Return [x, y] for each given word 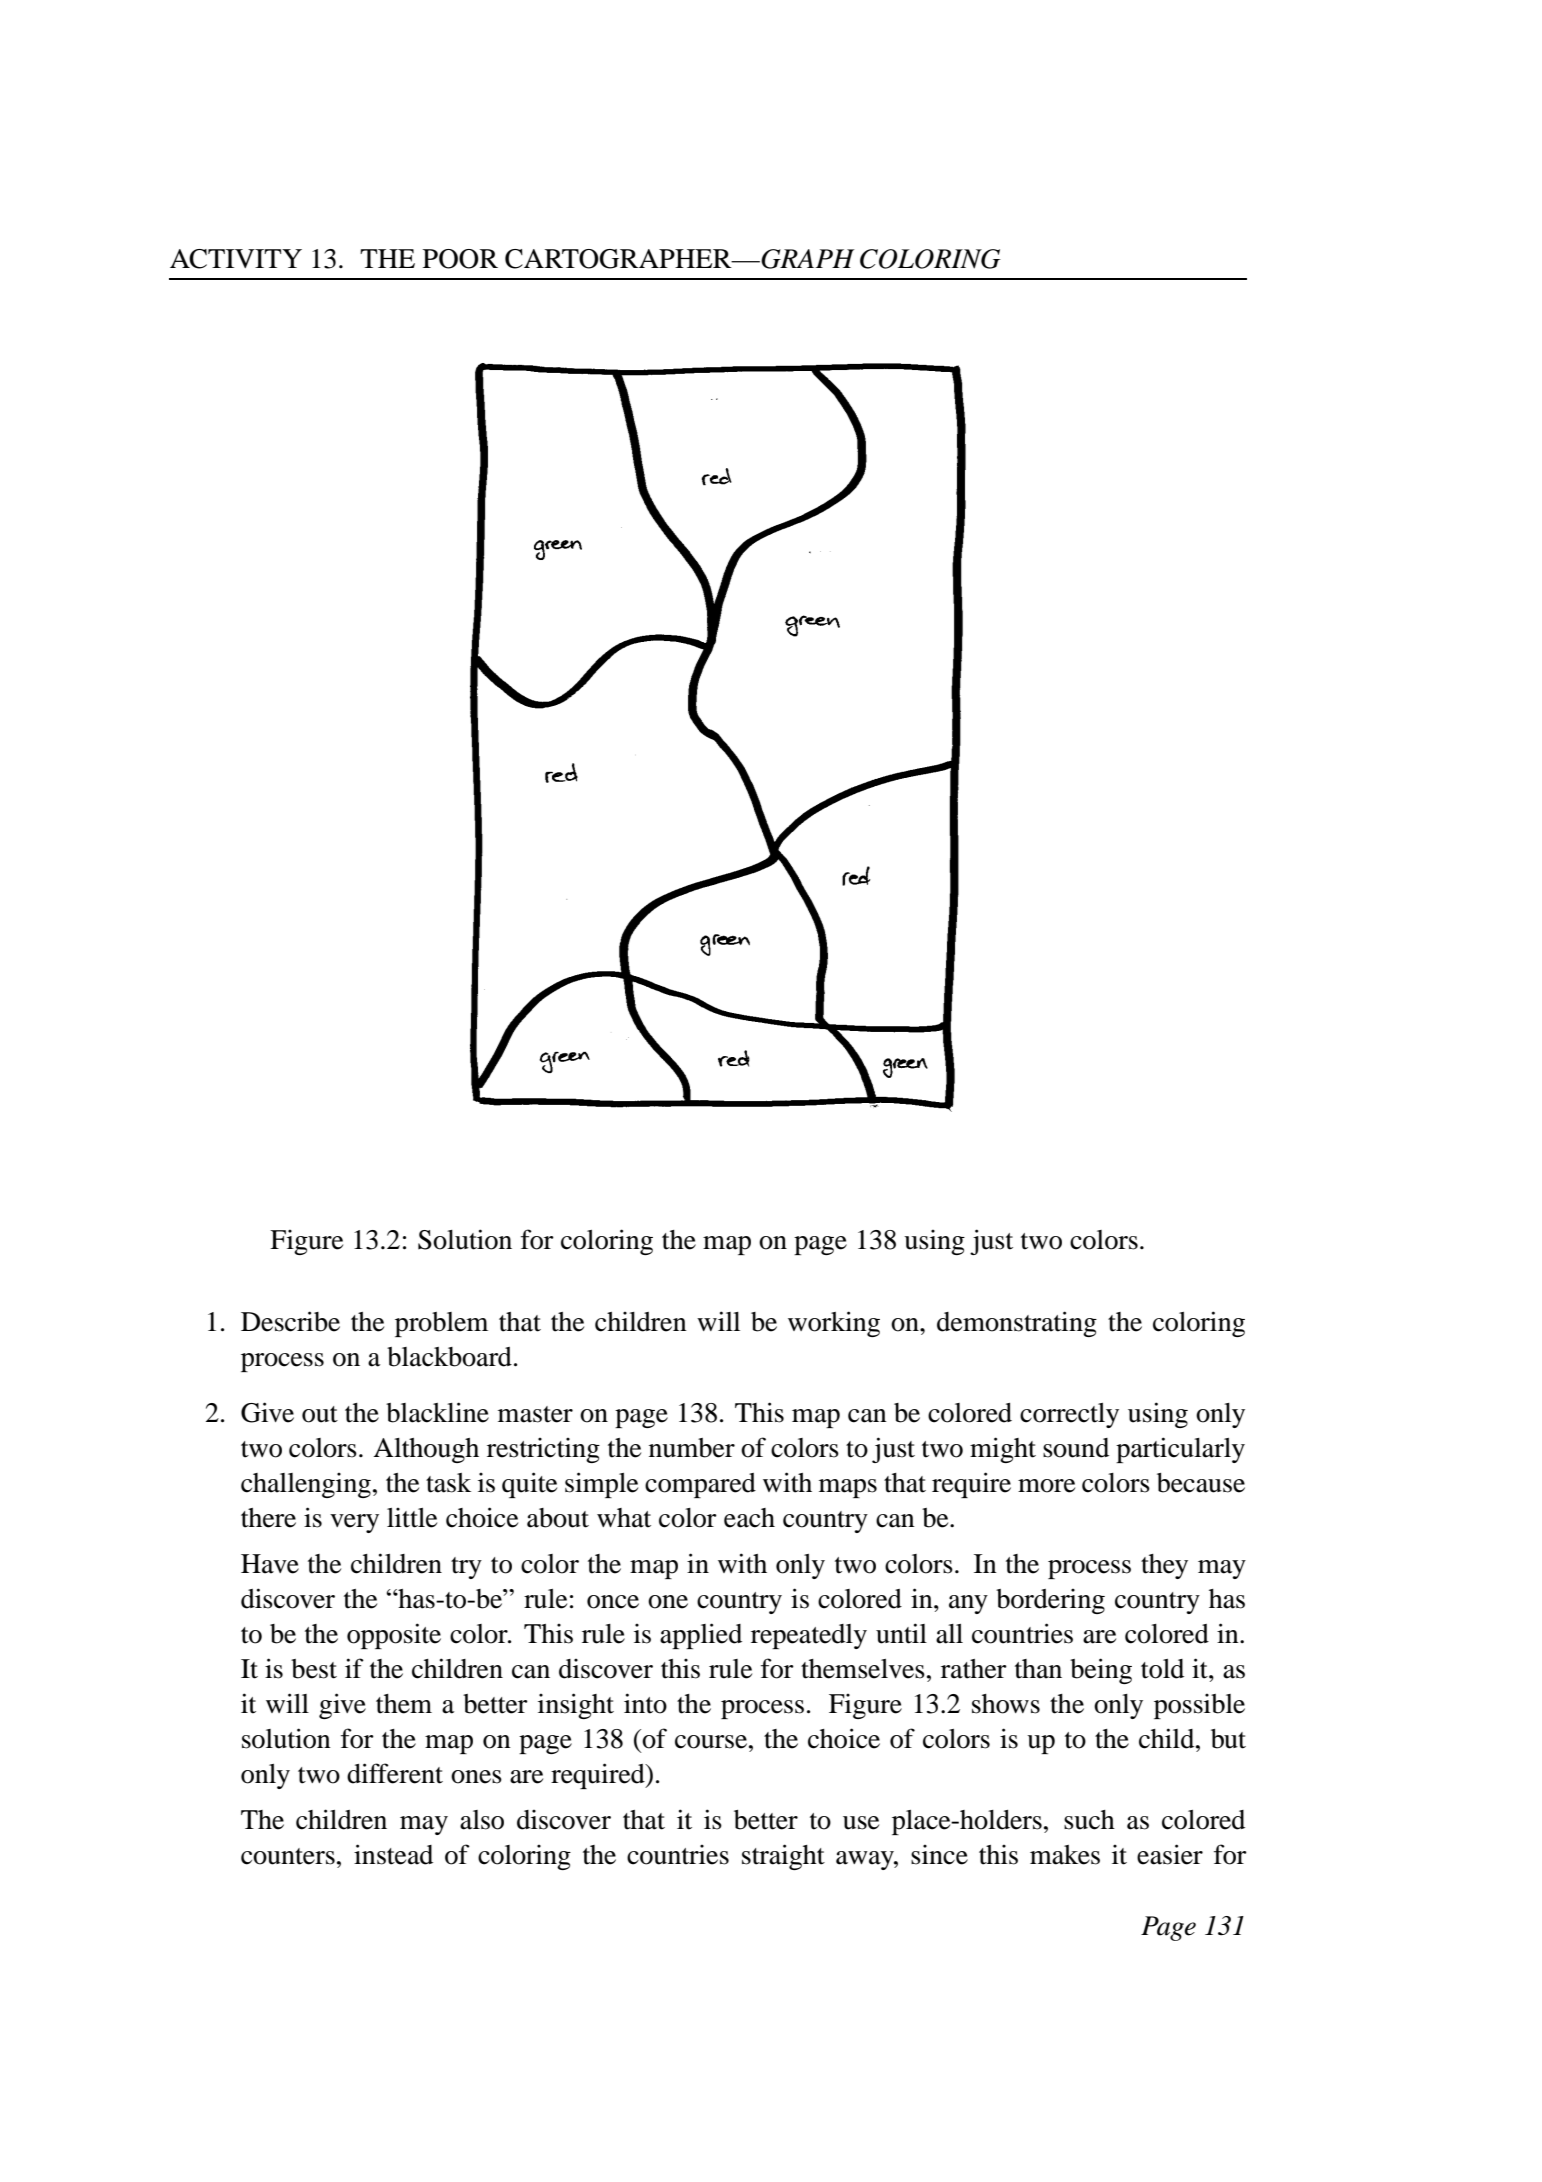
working [834, 1324]
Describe [290, 1321]
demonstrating [1017, 1324]
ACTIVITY [236, 259]
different [395, 1773]
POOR [460, 259]
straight [783, 1857]
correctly [1069, 1415]
